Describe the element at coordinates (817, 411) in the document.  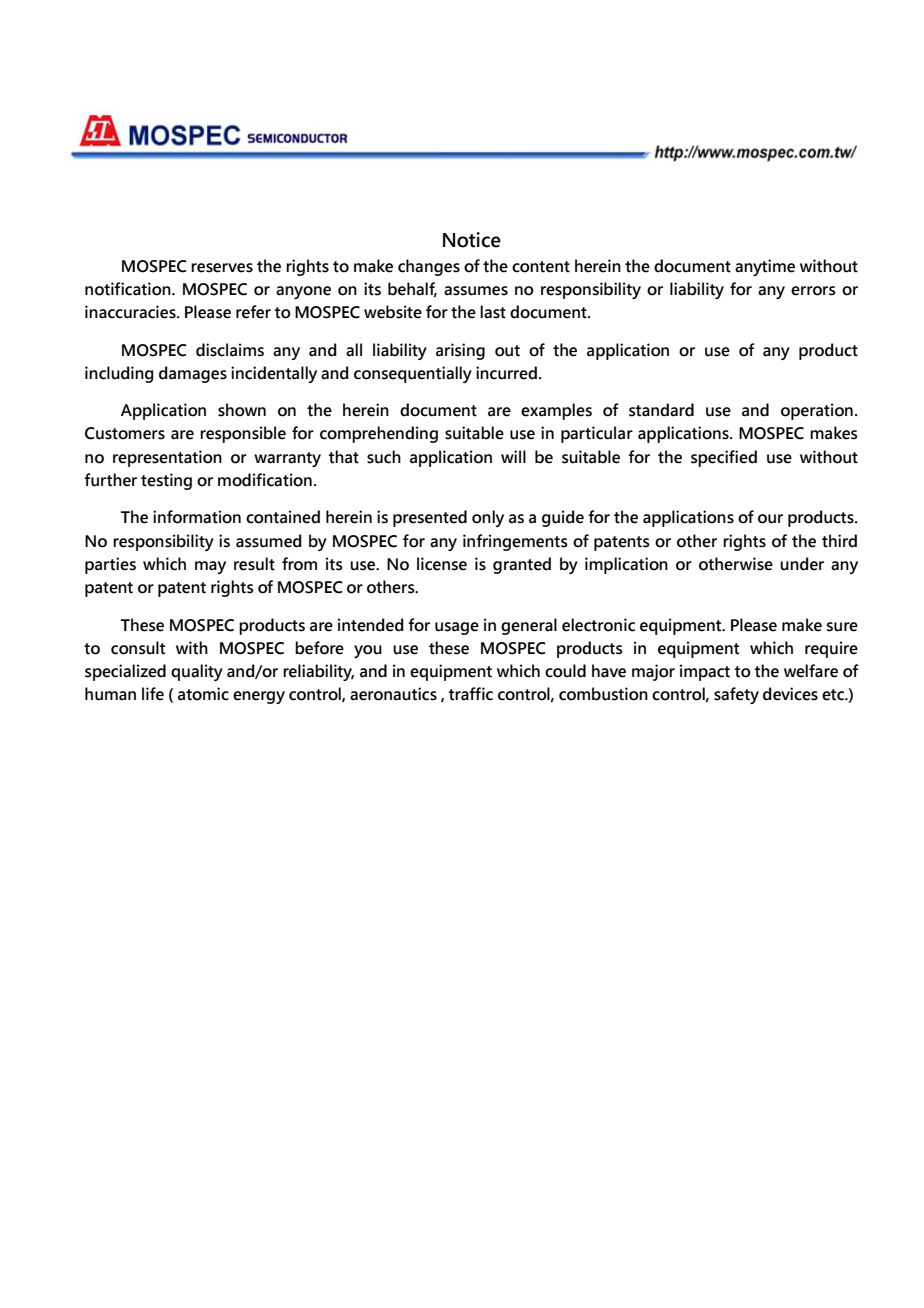
I see `operation` at that location.
